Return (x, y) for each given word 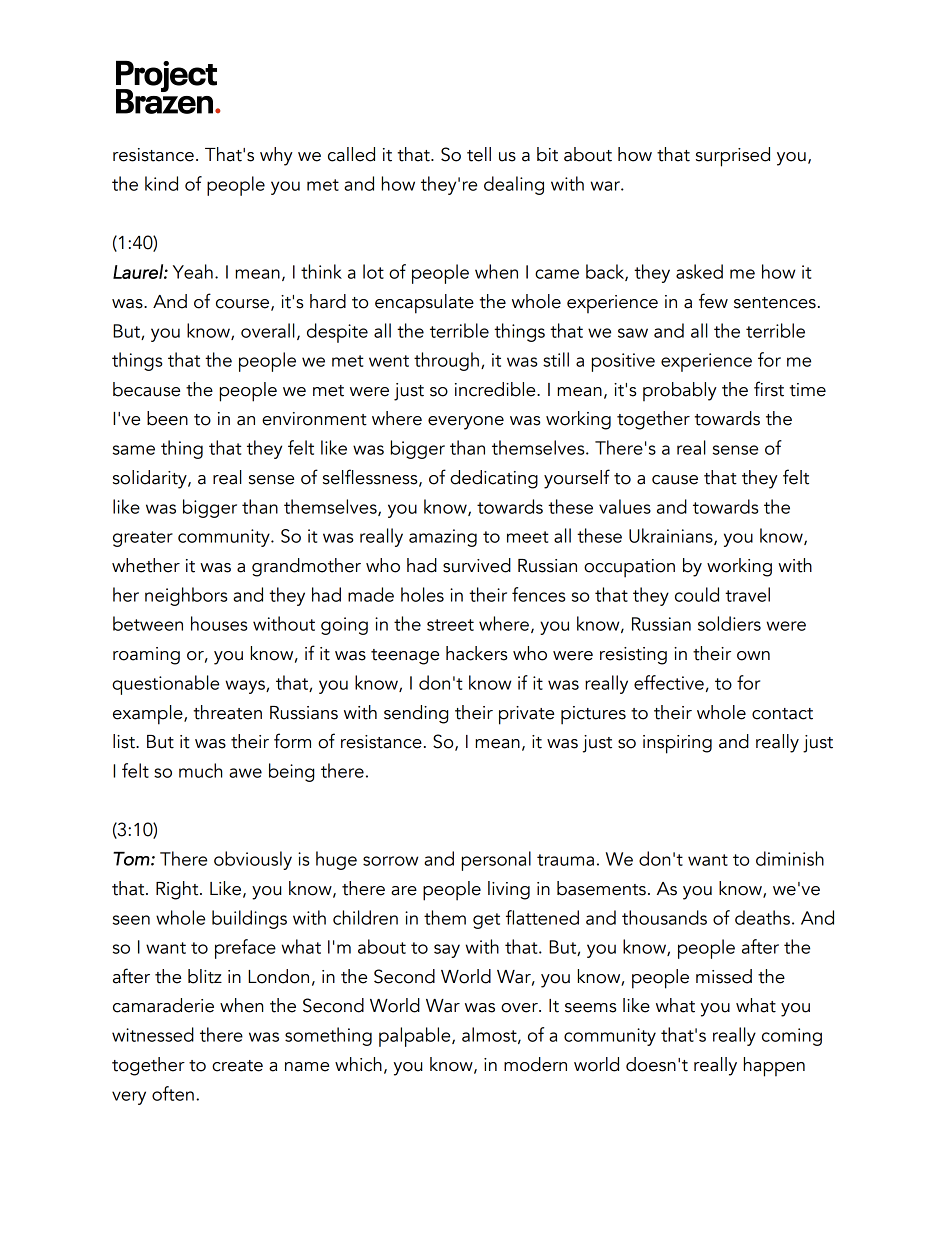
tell (479, 154)
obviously (253, 860)
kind (161, 183)
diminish (790, 858)
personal (496, 861)
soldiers (729, 623)
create (237, 1066)
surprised (733, 157)
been (167, 418)
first (769, 389)
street (450, 625)
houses (219, 623)
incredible (496, 389)
